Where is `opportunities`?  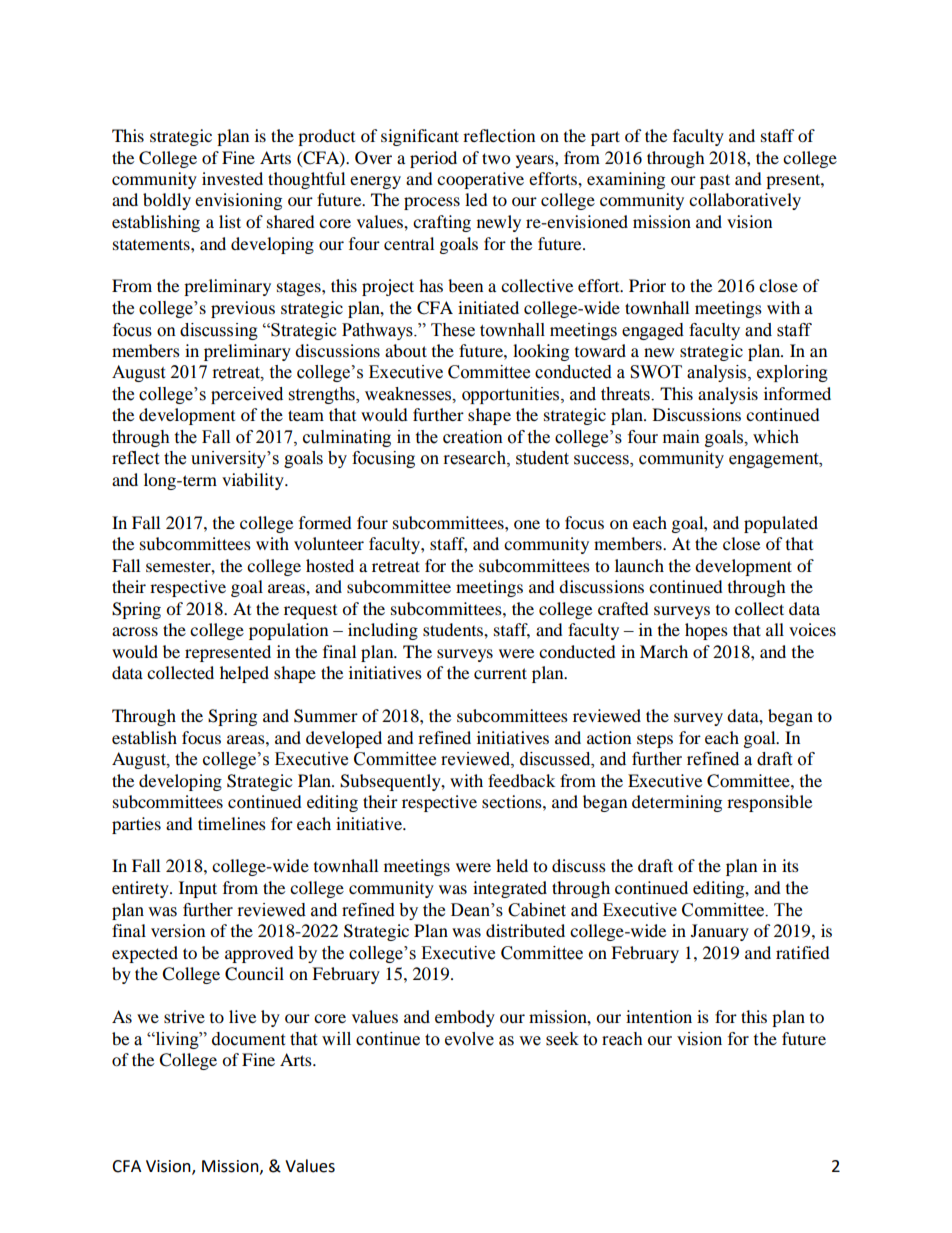
opportunities is located at coordinates (512, 395).
